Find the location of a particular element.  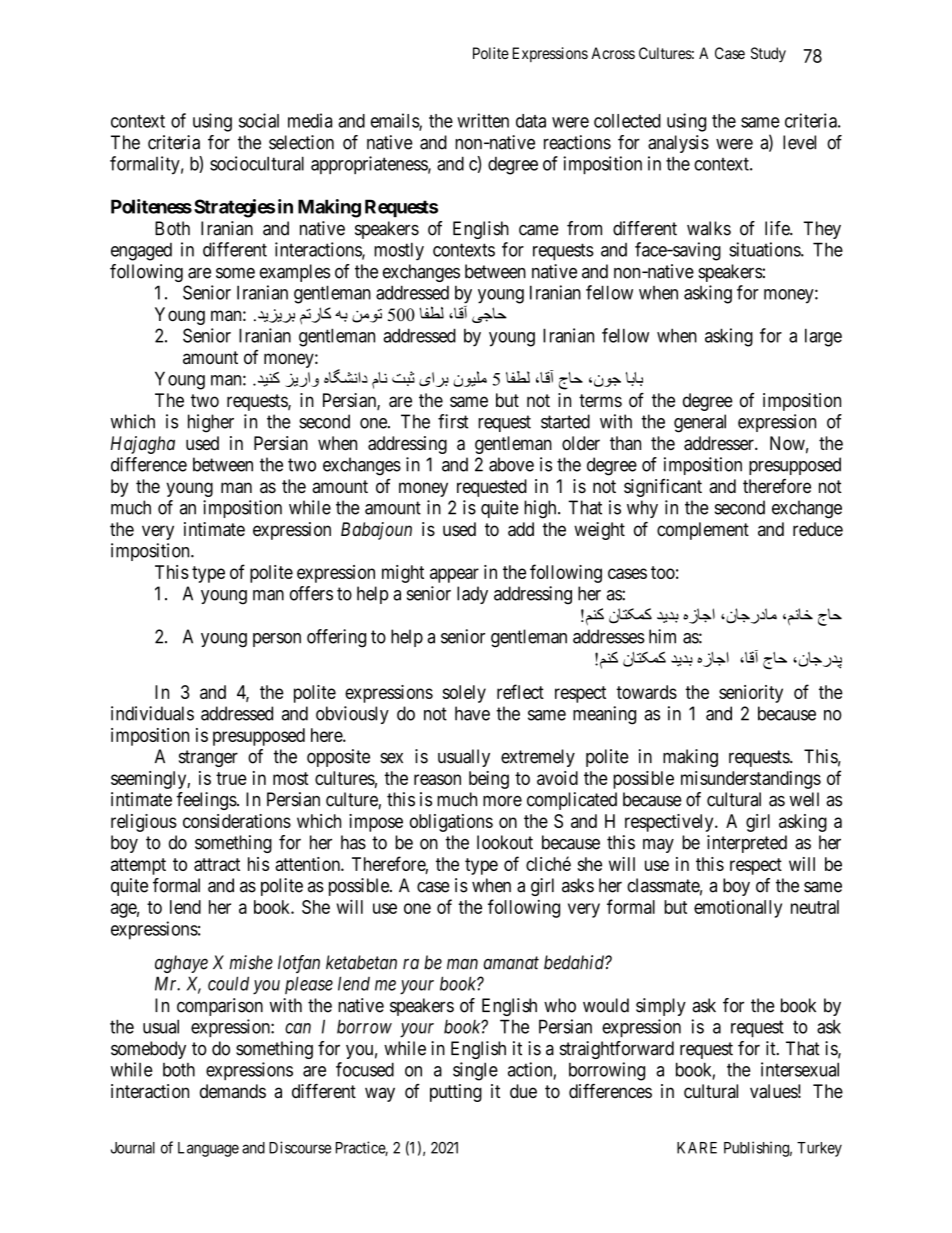

person is located at coordinates (277, 640).
